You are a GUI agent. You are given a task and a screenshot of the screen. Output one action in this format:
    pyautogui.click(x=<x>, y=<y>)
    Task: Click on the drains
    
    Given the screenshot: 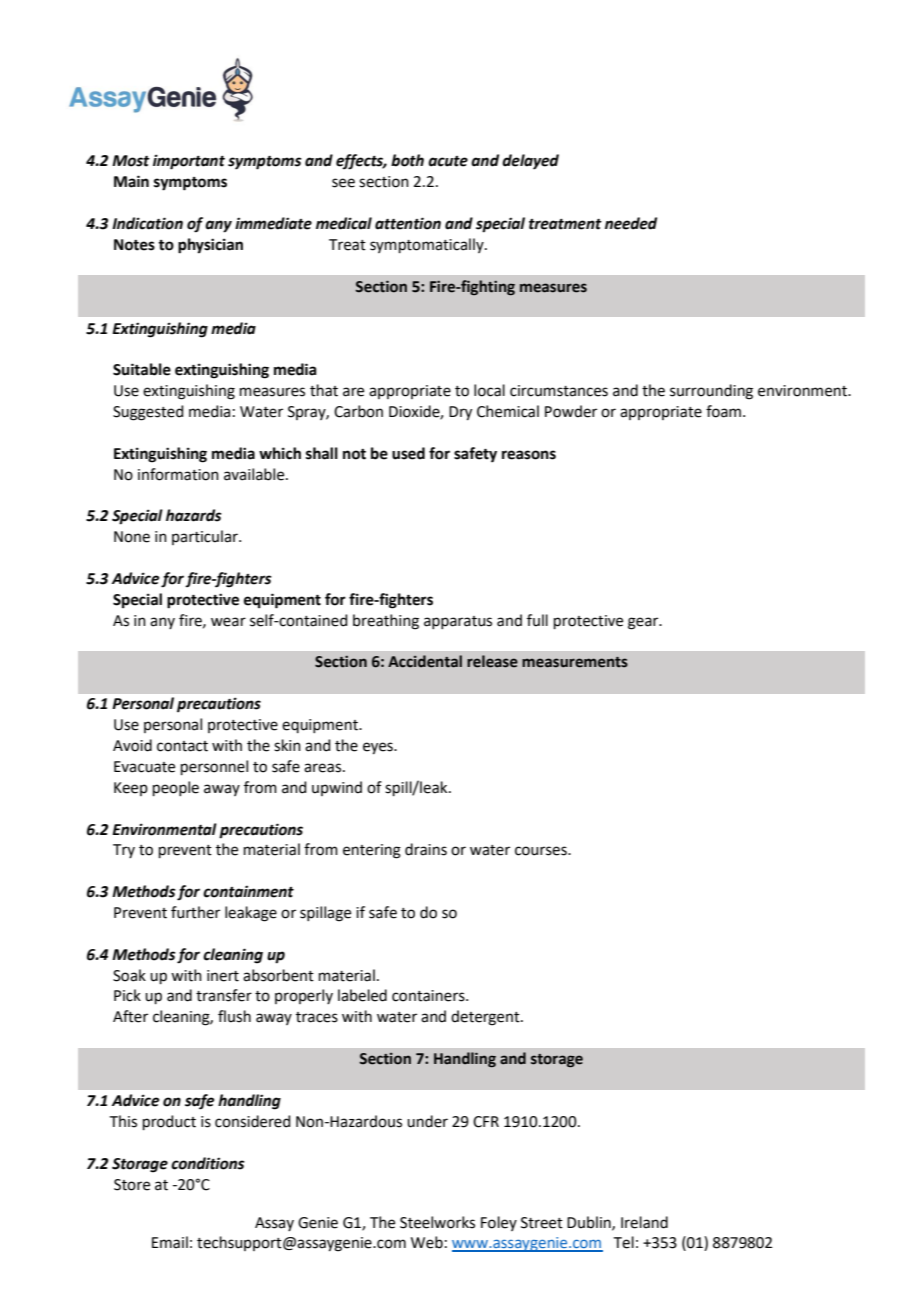 What is the action you would take?
    pyautogui.click(x=426, y=849)
